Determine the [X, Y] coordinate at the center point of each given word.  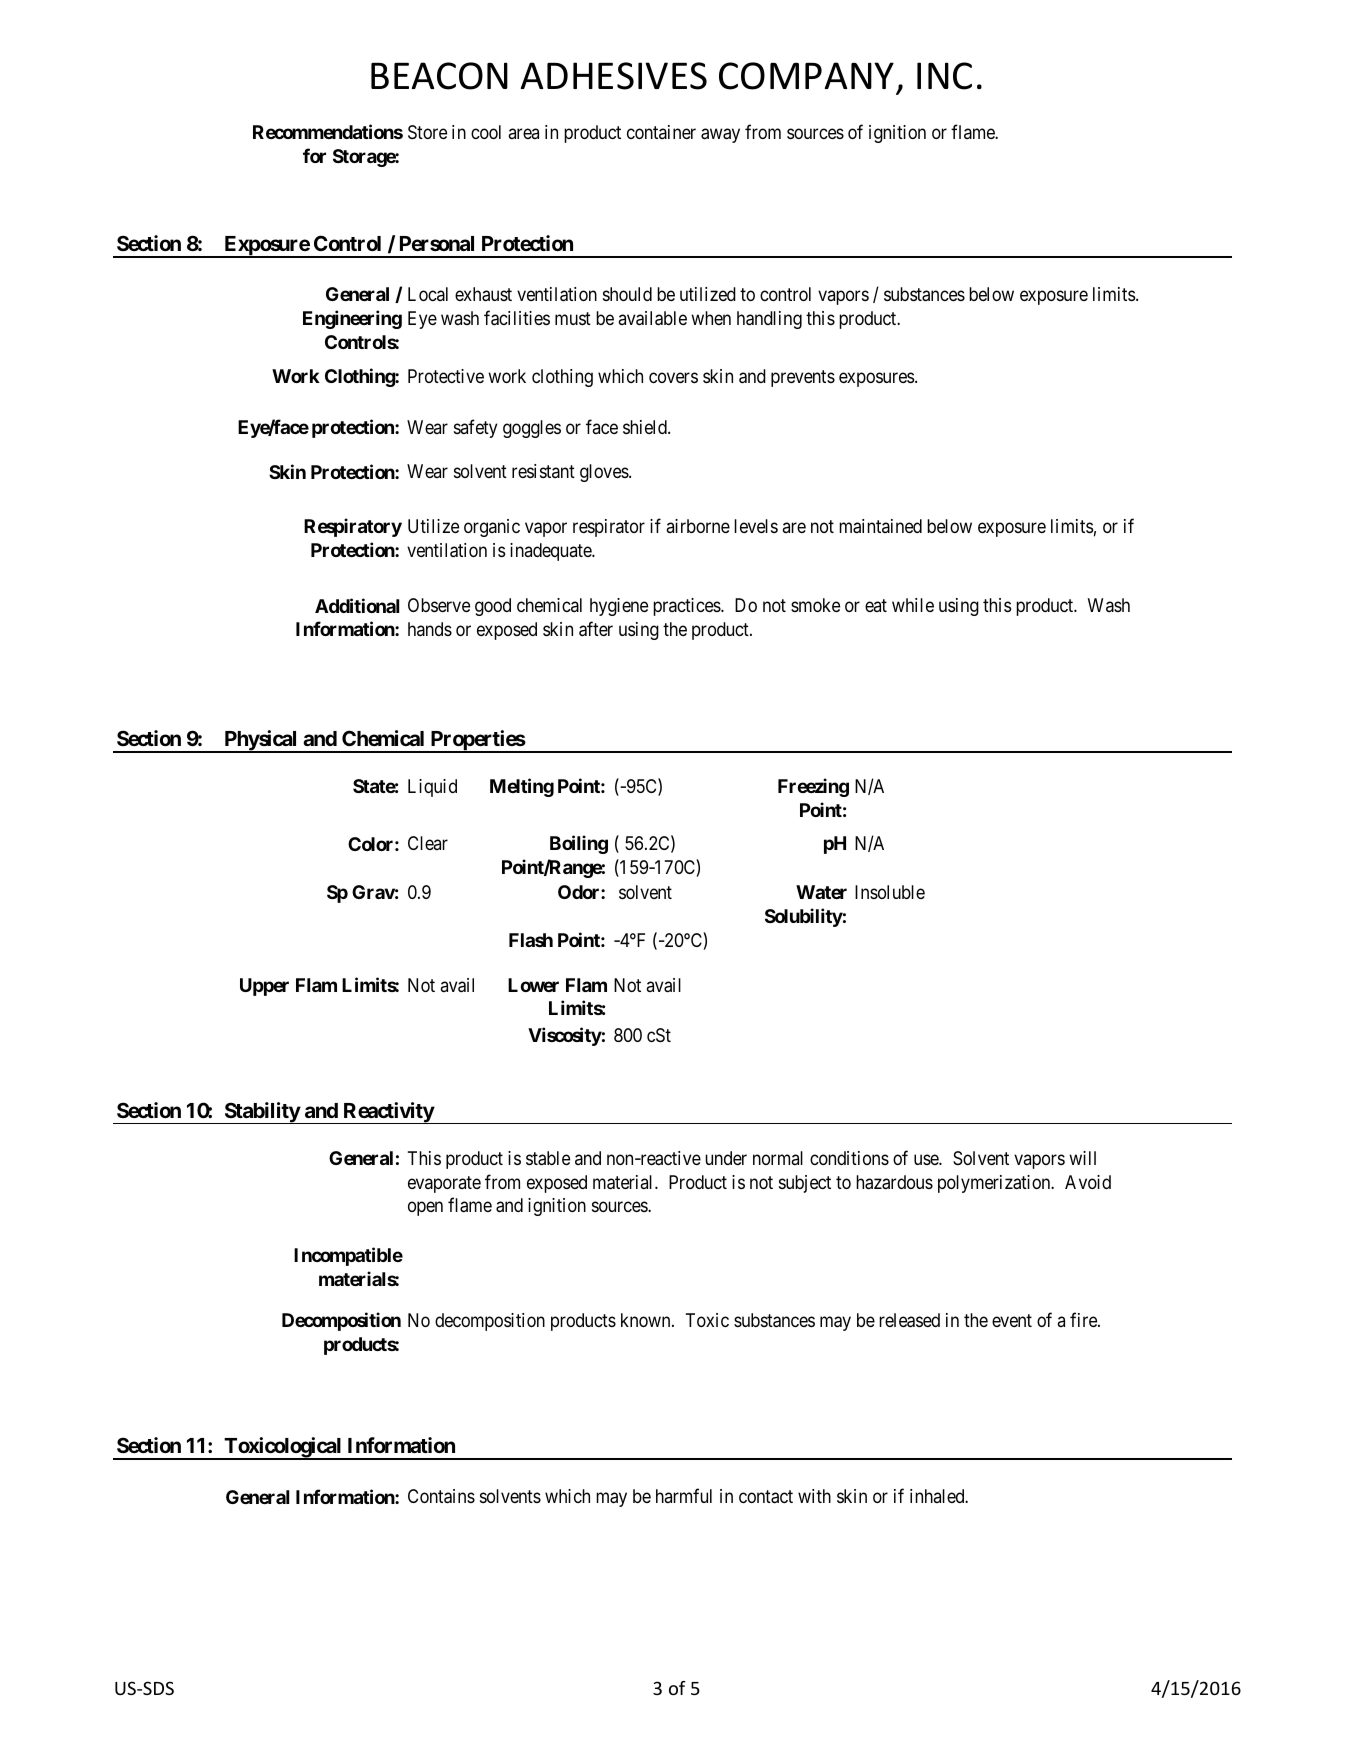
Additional [357, 605]
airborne [698, 526]
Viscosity [565, 1036]
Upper [264, 987]
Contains [441, 1496]
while [913, 605]
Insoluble [890, 892]
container [661, 132]
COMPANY [806, 76]
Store [427, 132]
